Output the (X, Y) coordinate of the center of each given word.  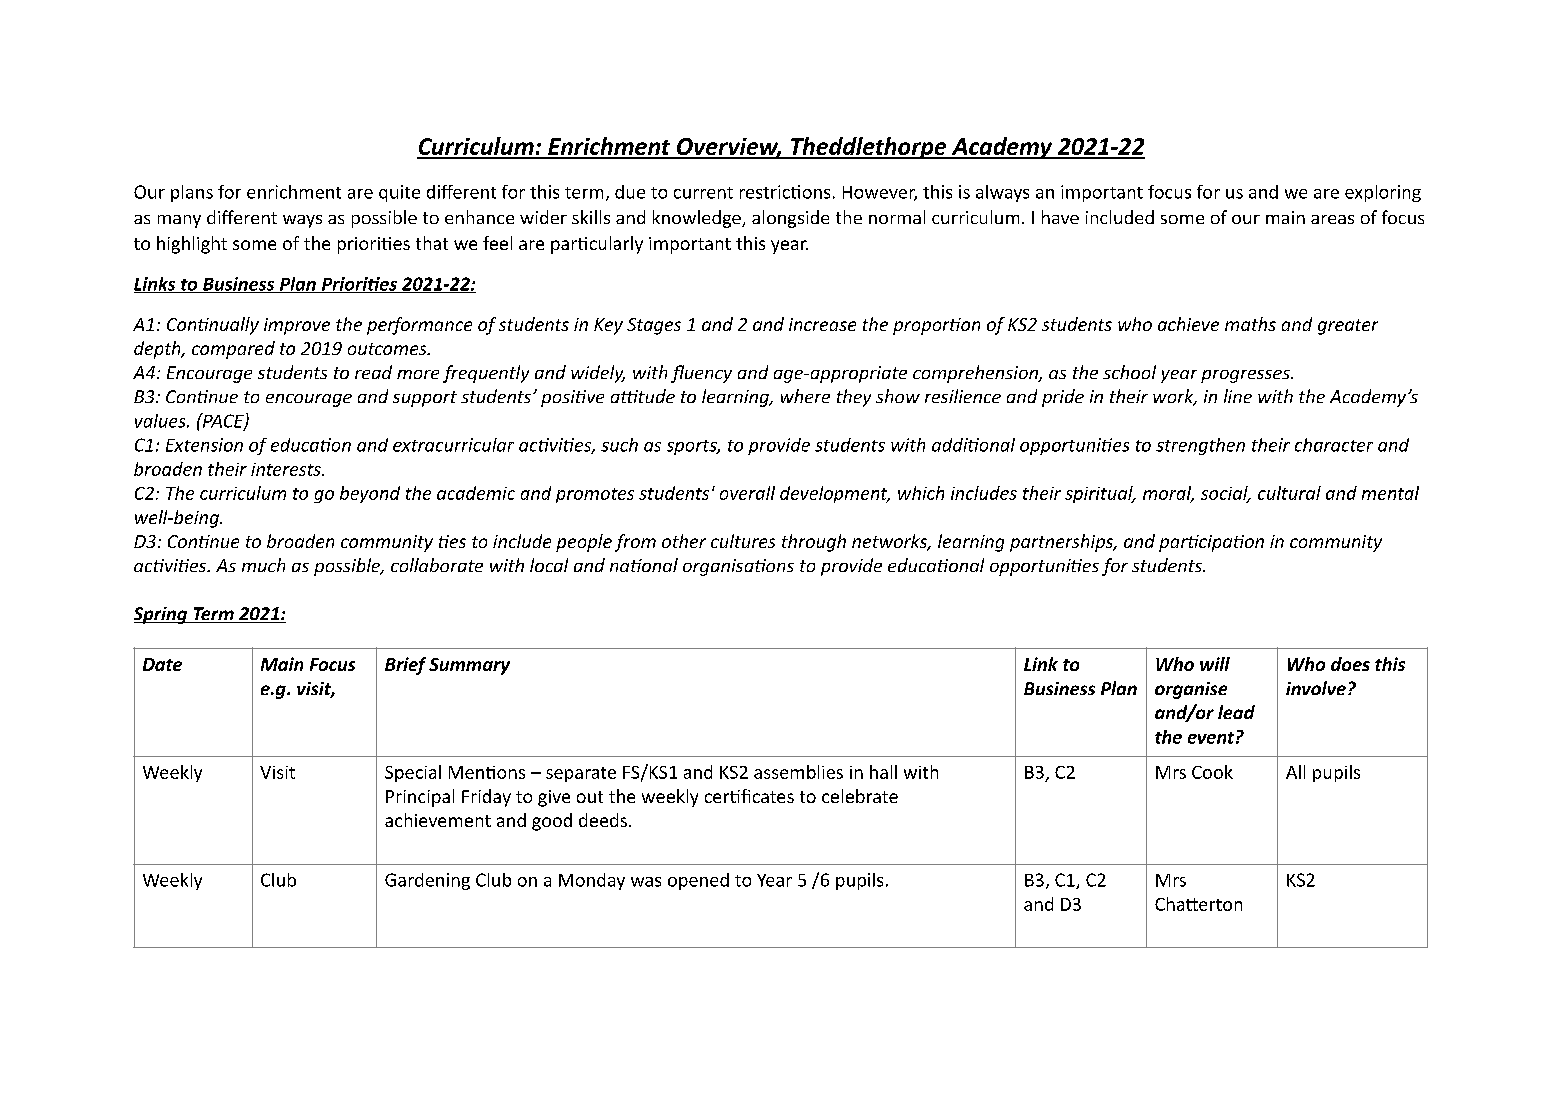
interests (287, 469)
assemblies (798, 772)
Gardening (427, 881)
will (1215, 664)
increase (822, 324)
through (814, 543)
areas (1332, 219)
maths (1250, 324)
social (1225, 494)
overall (747, 493)
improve (297, 326)
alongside (790, 219)
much (263, 565)
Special (413, 773)
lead (1236, 712)
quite (399, 193)
